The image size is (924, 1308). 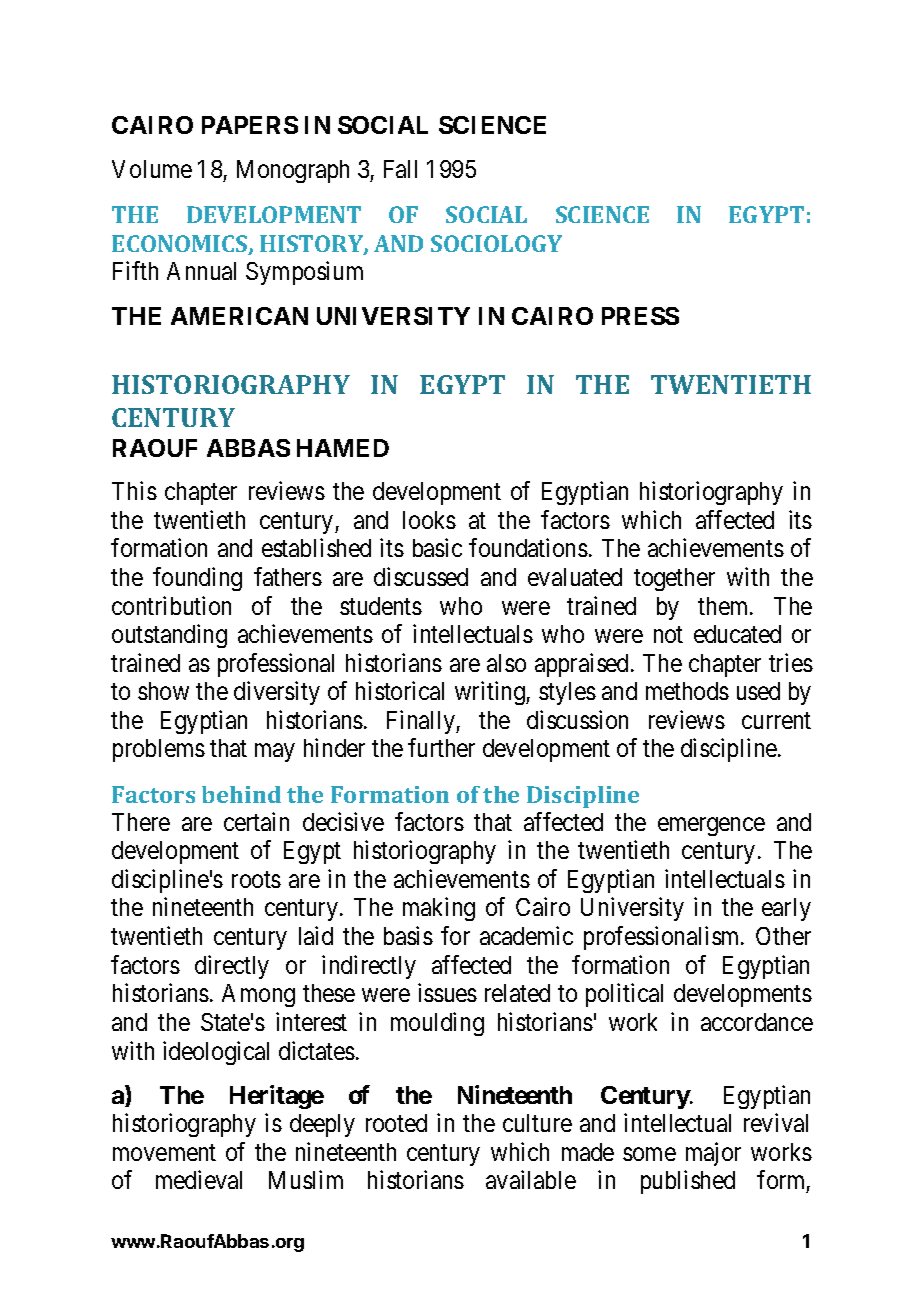 What do you see at coordinates (199, 1179) in the page?
I see `medieval` at bounding box center [199, 1179].
